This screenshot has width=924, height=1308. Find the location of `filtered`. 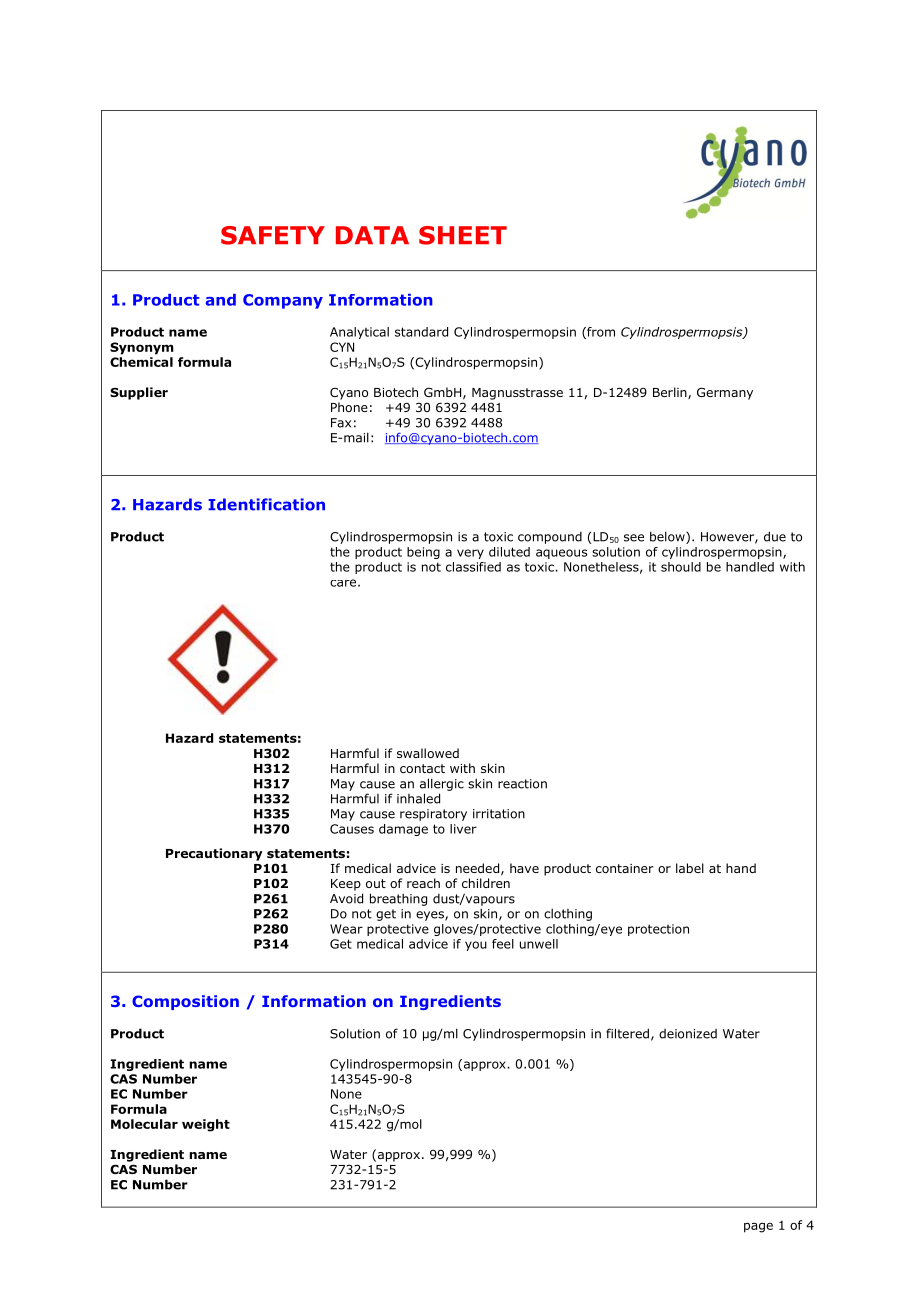

filtered is located at coordinates (627, 1033).
